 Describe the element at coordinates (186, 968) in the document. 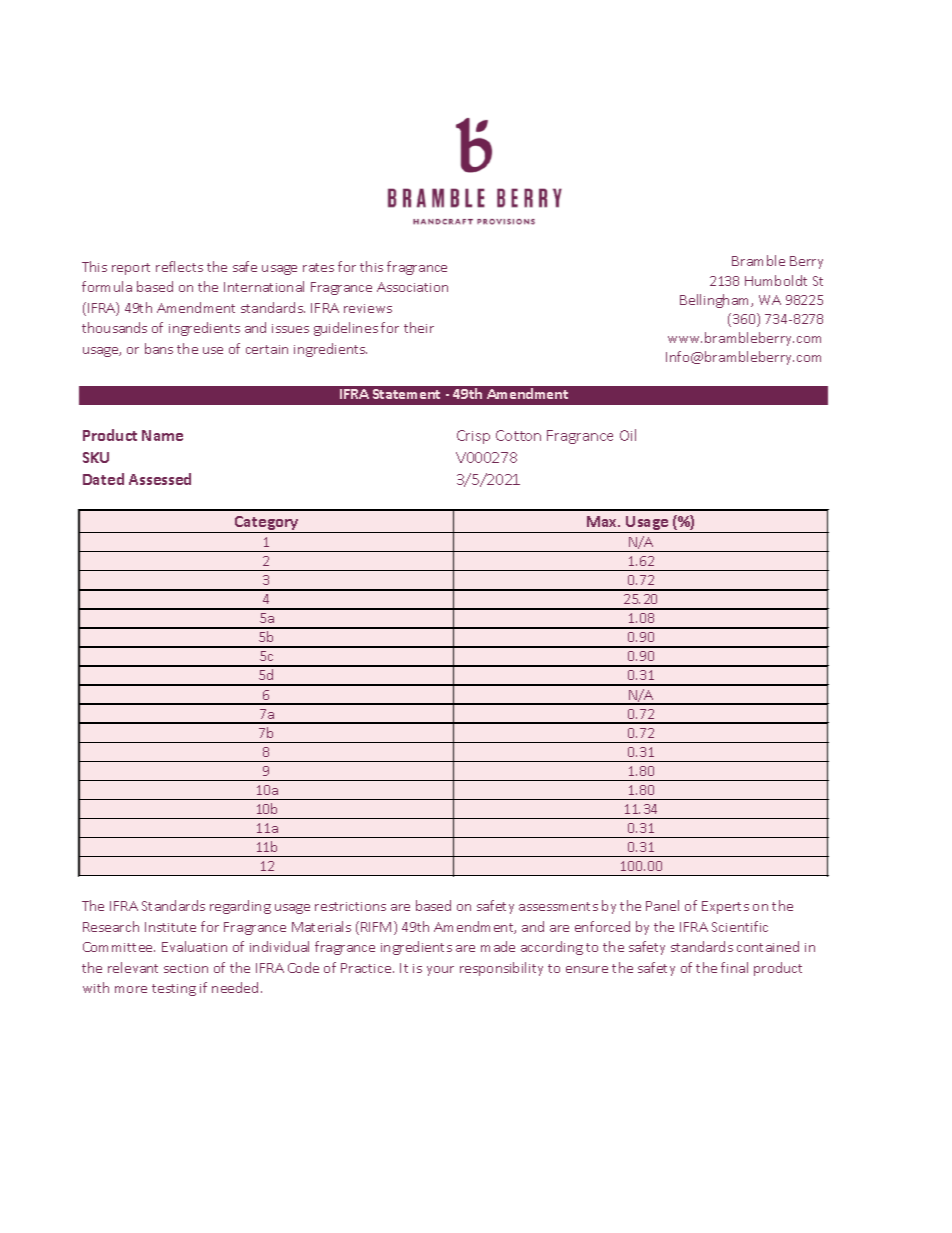

I see `section` at that location.
